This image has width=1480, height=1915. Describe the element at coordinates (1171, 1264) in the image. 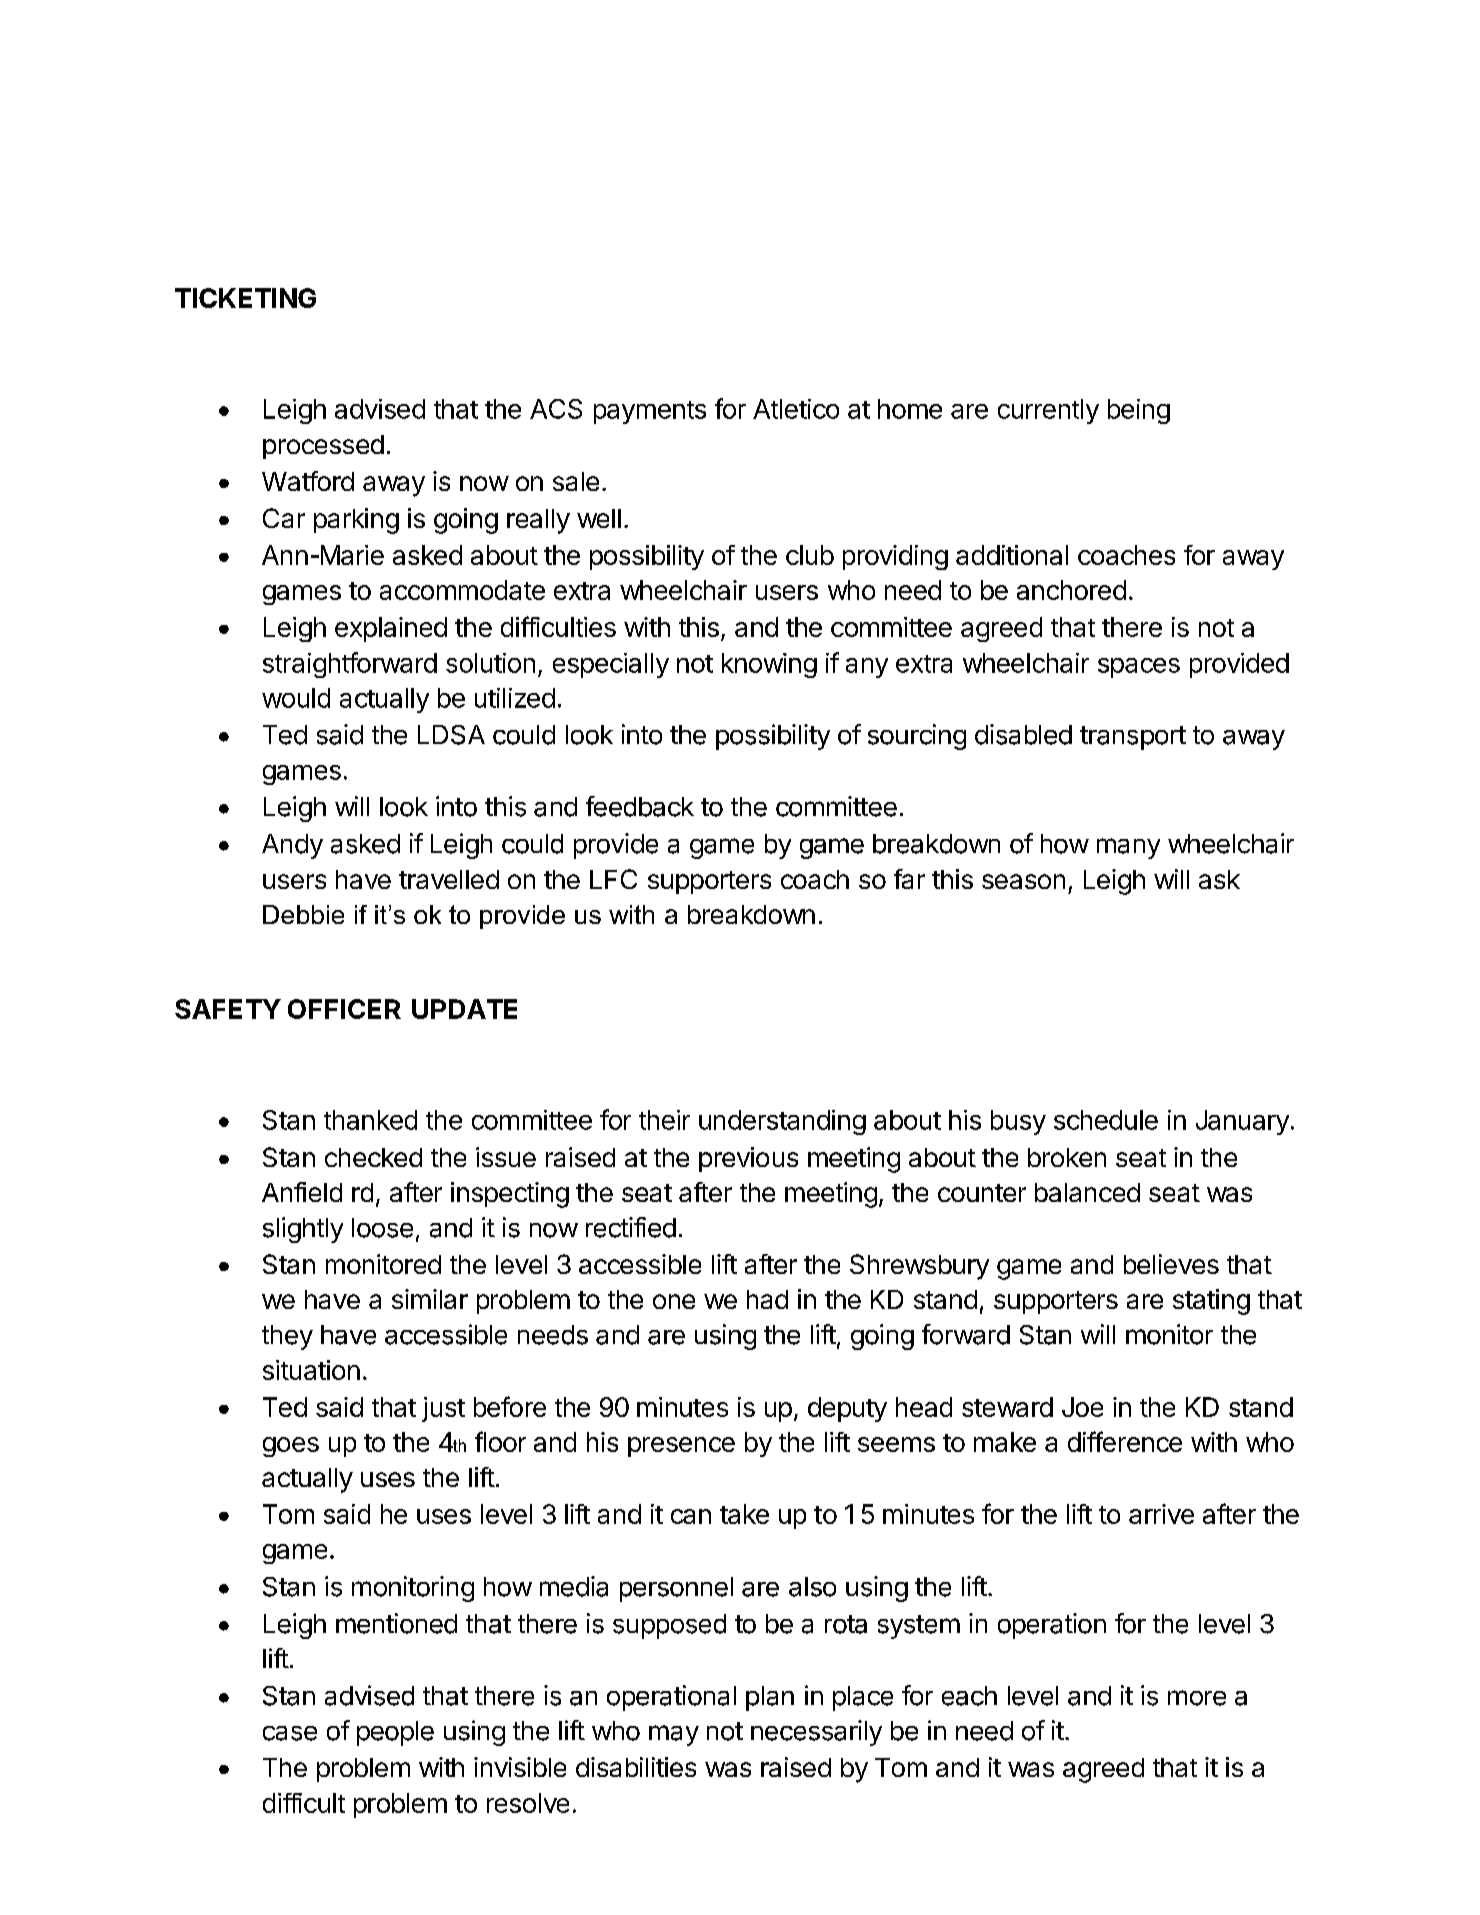

I see `believes` at that location.
